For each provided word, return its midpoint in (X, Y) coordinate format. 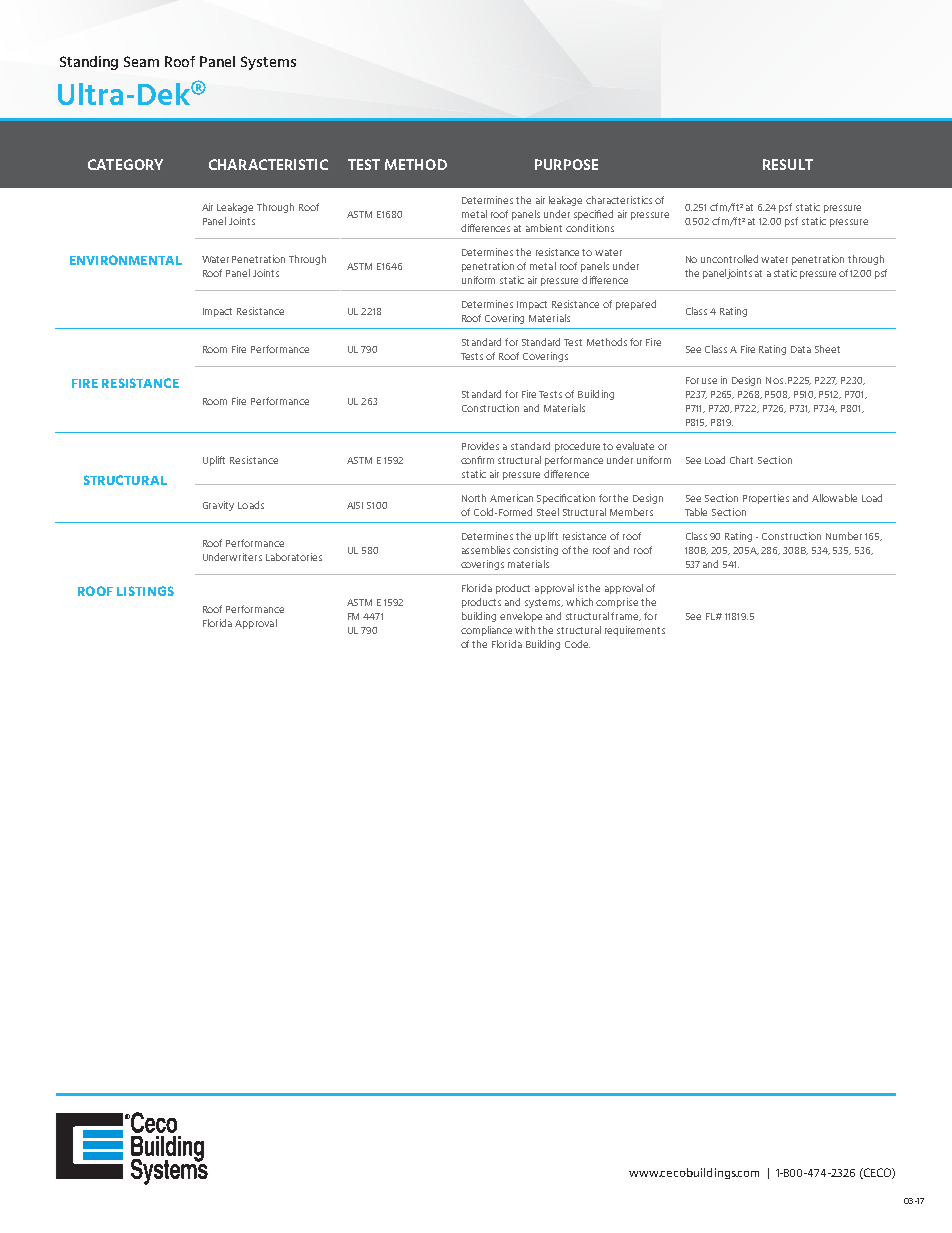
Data (801, 349)
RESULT (788, 164)
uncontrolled (729, 259)
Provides (480, 446)
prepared (636, 305)
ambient (544, 228)
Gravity (218, 506)
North (474, 498)
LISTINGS (145, 591)
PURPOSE (566, 164)
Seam (141, 61)
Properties (766, 499)
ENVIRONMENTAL (126, 260)
